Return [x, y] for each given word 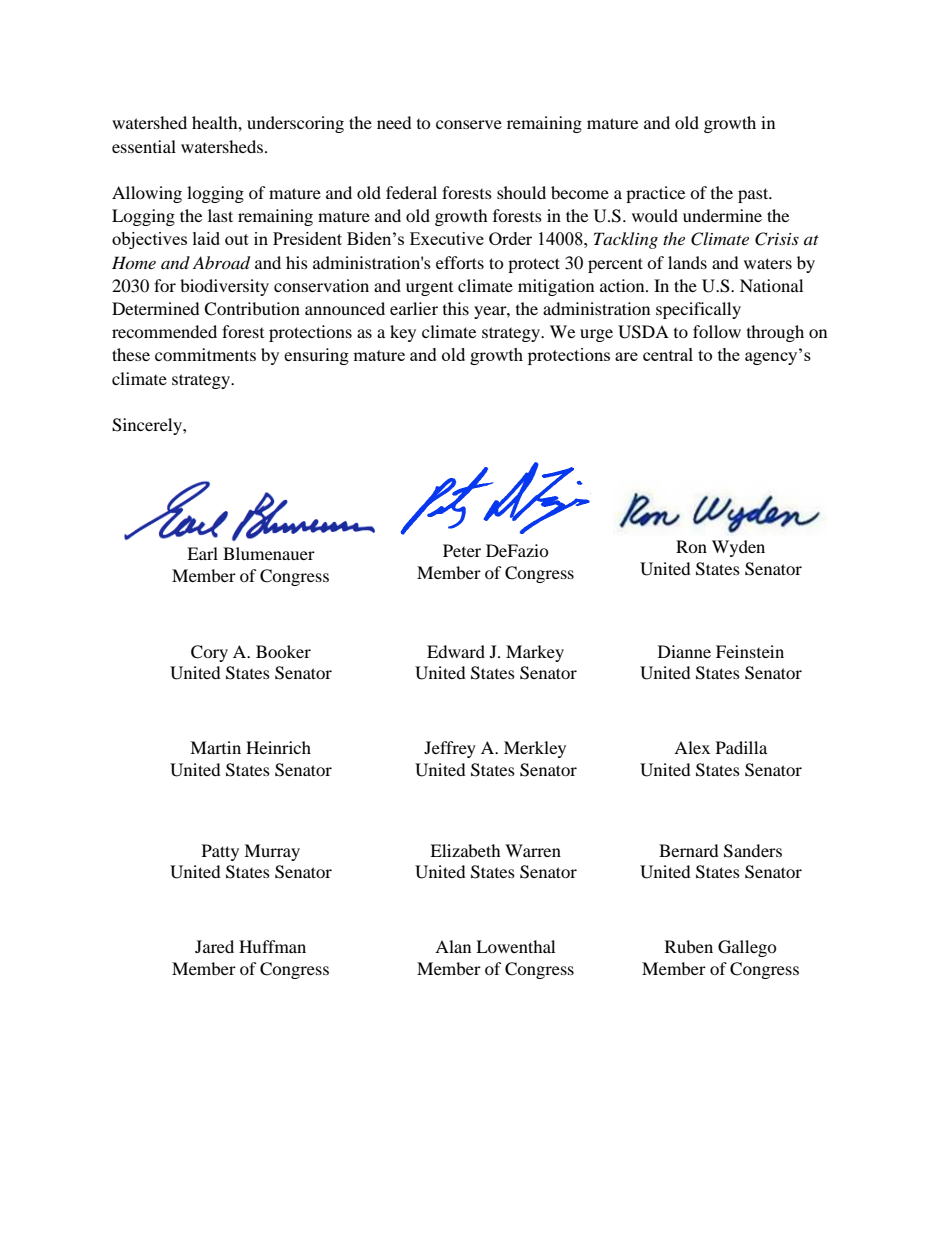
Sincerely [148, 426]
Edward [456, 651]
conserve [469, 124]
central [668, 354]
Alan [453, 946]
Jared [214, 946]
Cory [209, 653]
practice [655, 194]
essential [144, 146]
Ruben [689, 946]
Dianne [684, 651]
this [456, 308]
